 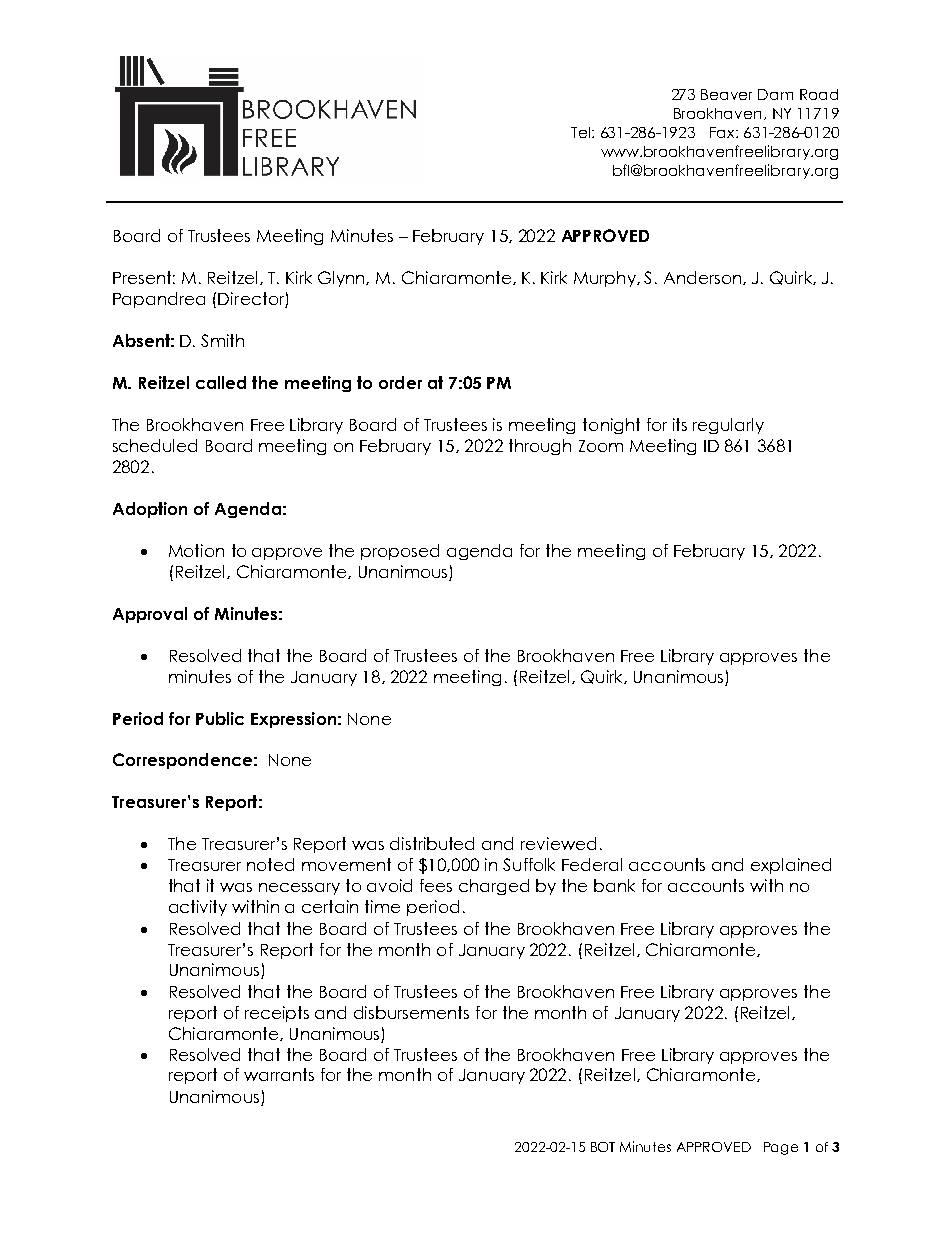 What do you see at coordinates (400, 552) in the document?
I see `proposed` at bounding box center [400, 552].
